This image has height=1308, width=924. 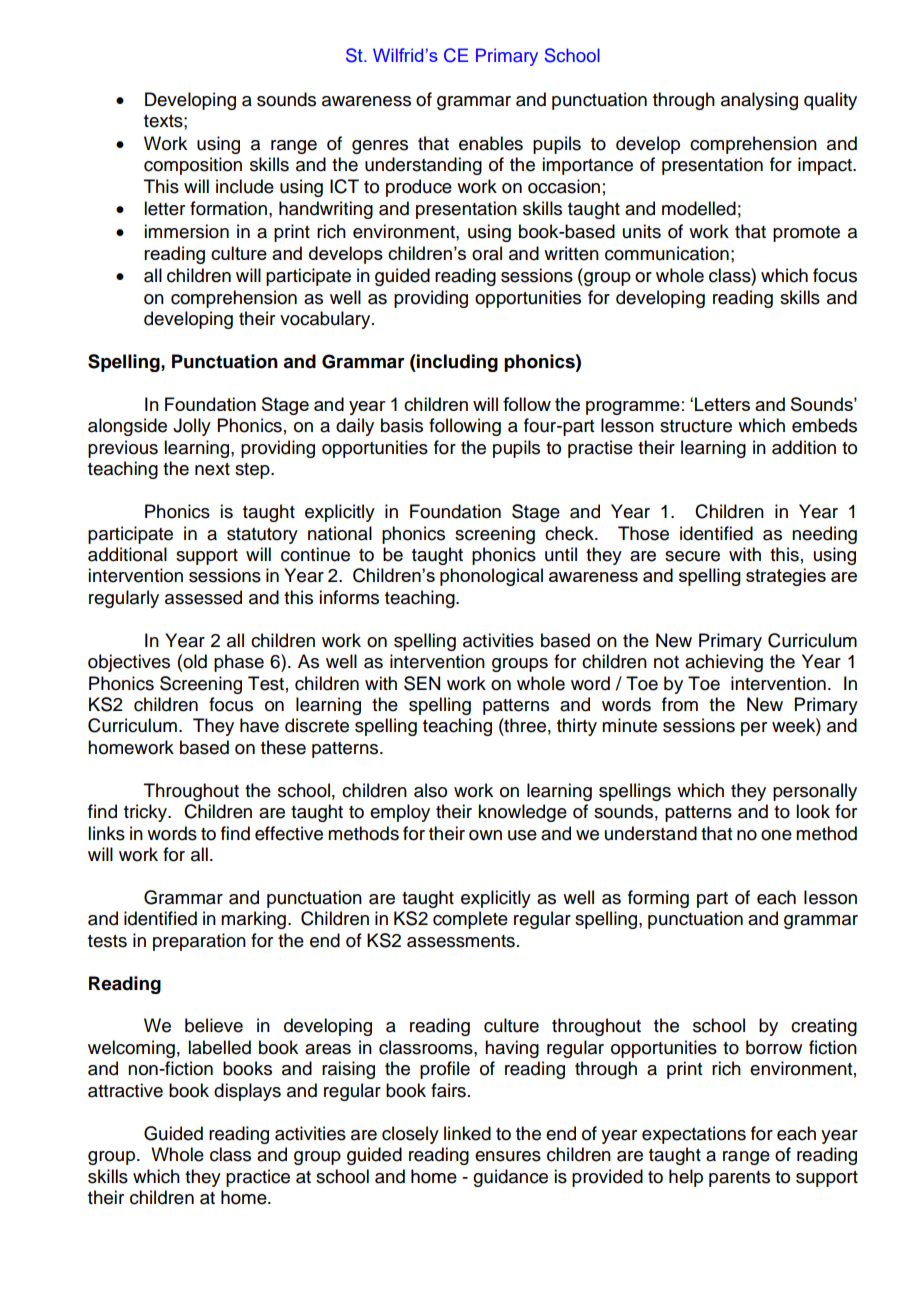 What do you see at coordinates (491, 143) in the image?
I see `enables` at bounding box center [491, 143].
